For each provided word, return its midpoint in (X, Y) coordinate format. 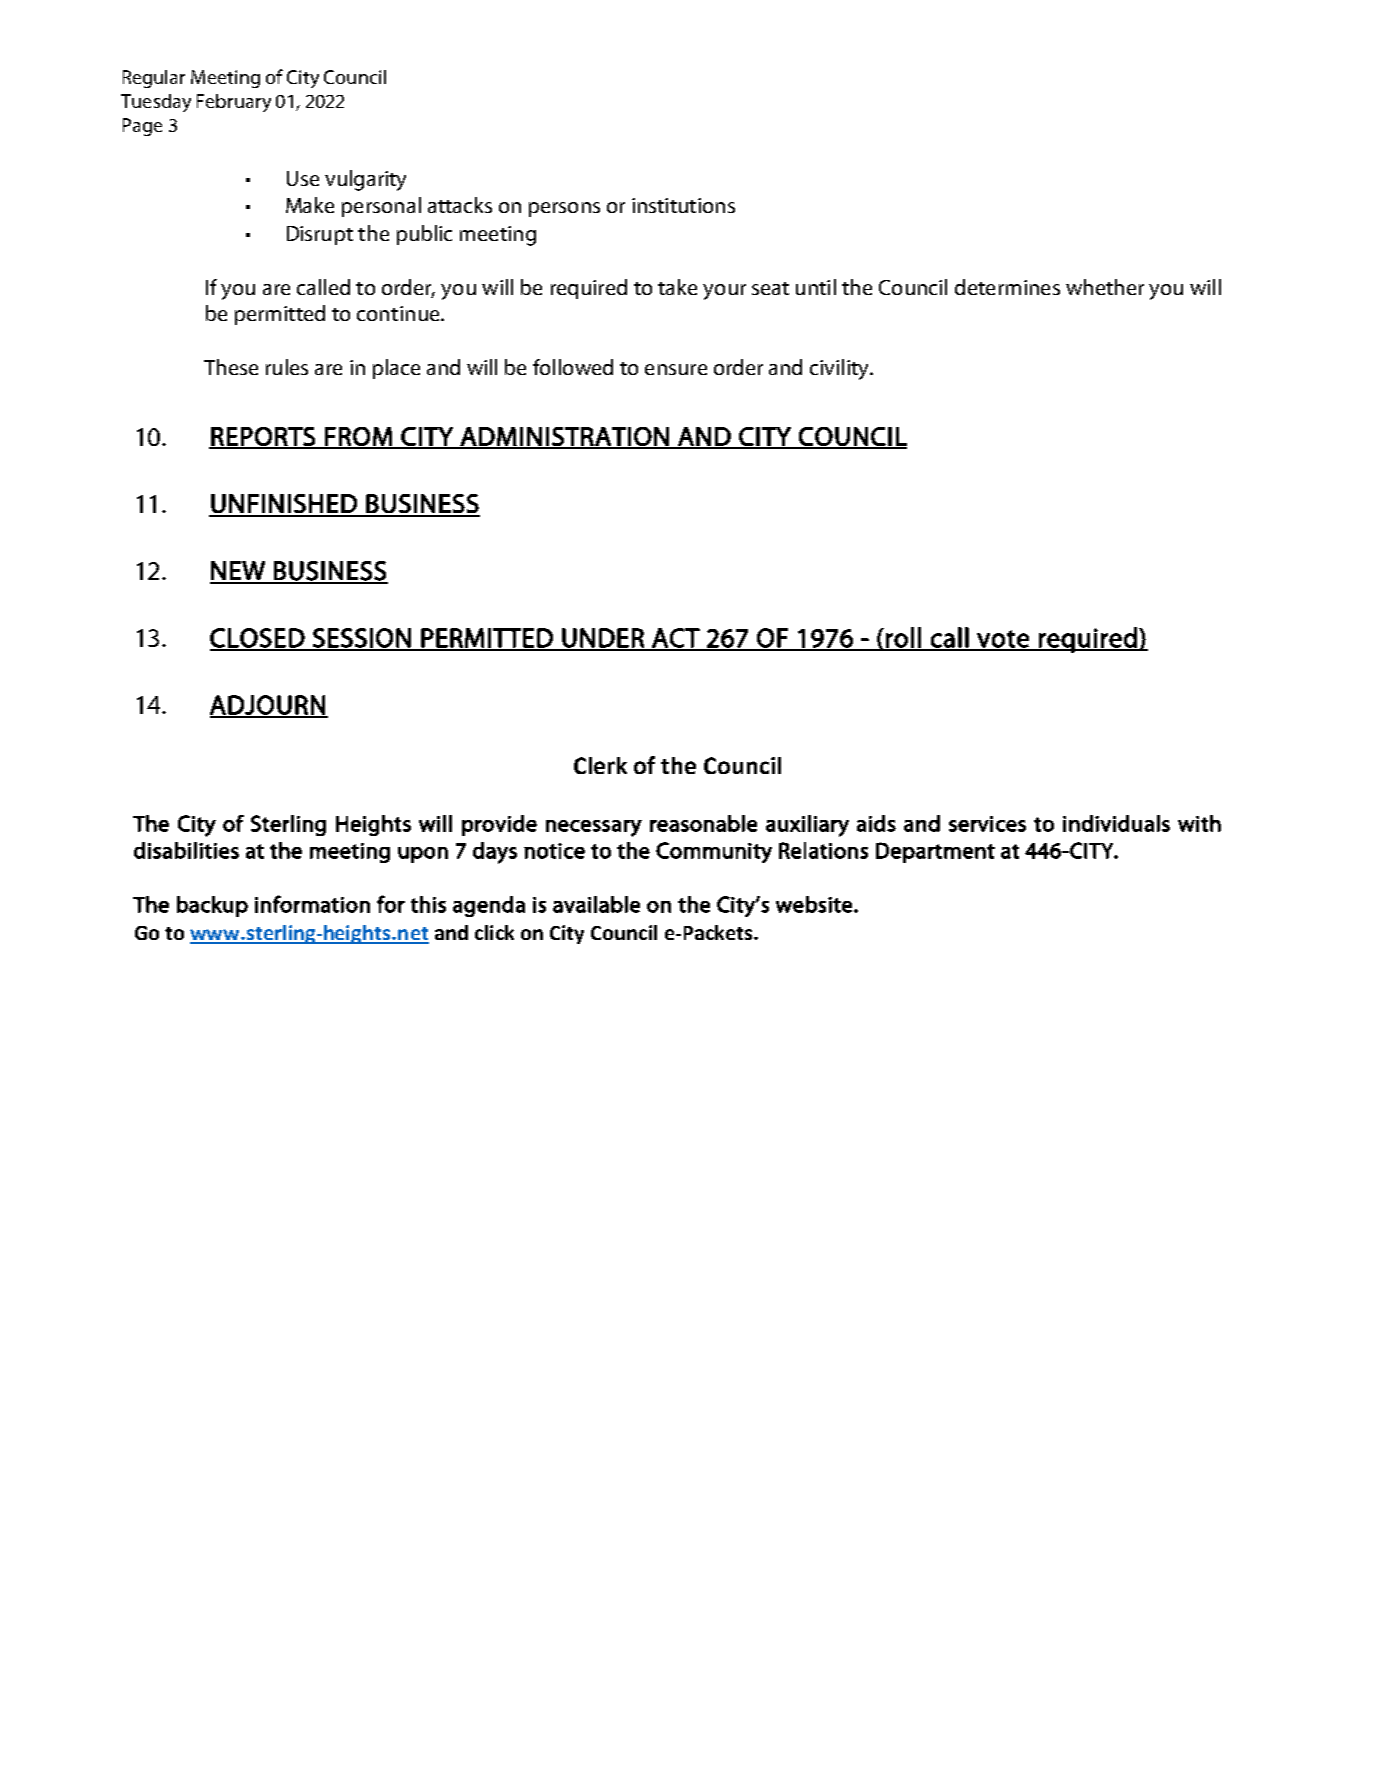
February (234, 103)
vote (1003, 640)
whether (1105, 287)
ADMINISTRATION (564, 437)
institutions (683, 205)
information (312, 904)
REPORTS (263, 437)
